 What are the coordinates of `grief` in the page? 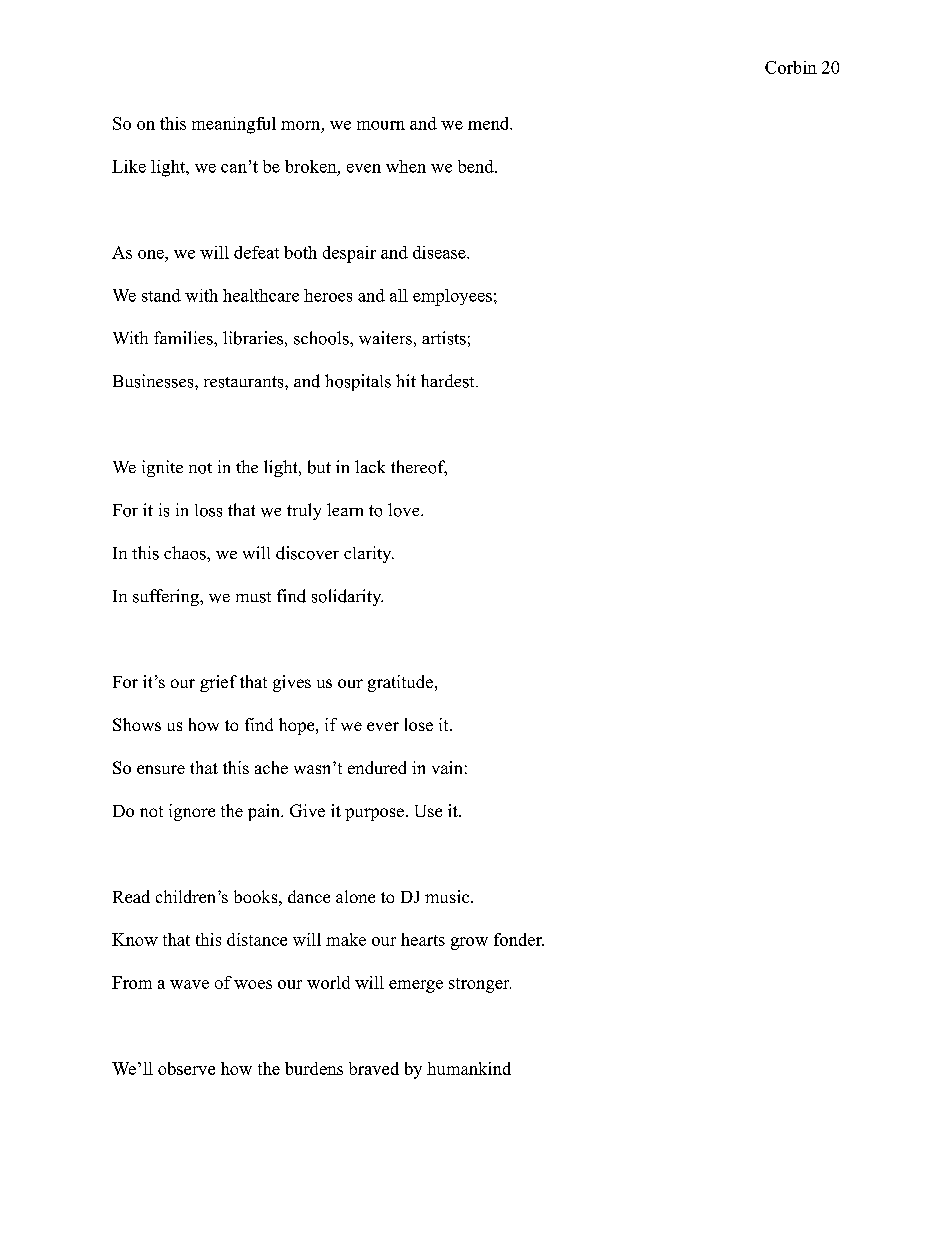 It's located at (218, 683).
